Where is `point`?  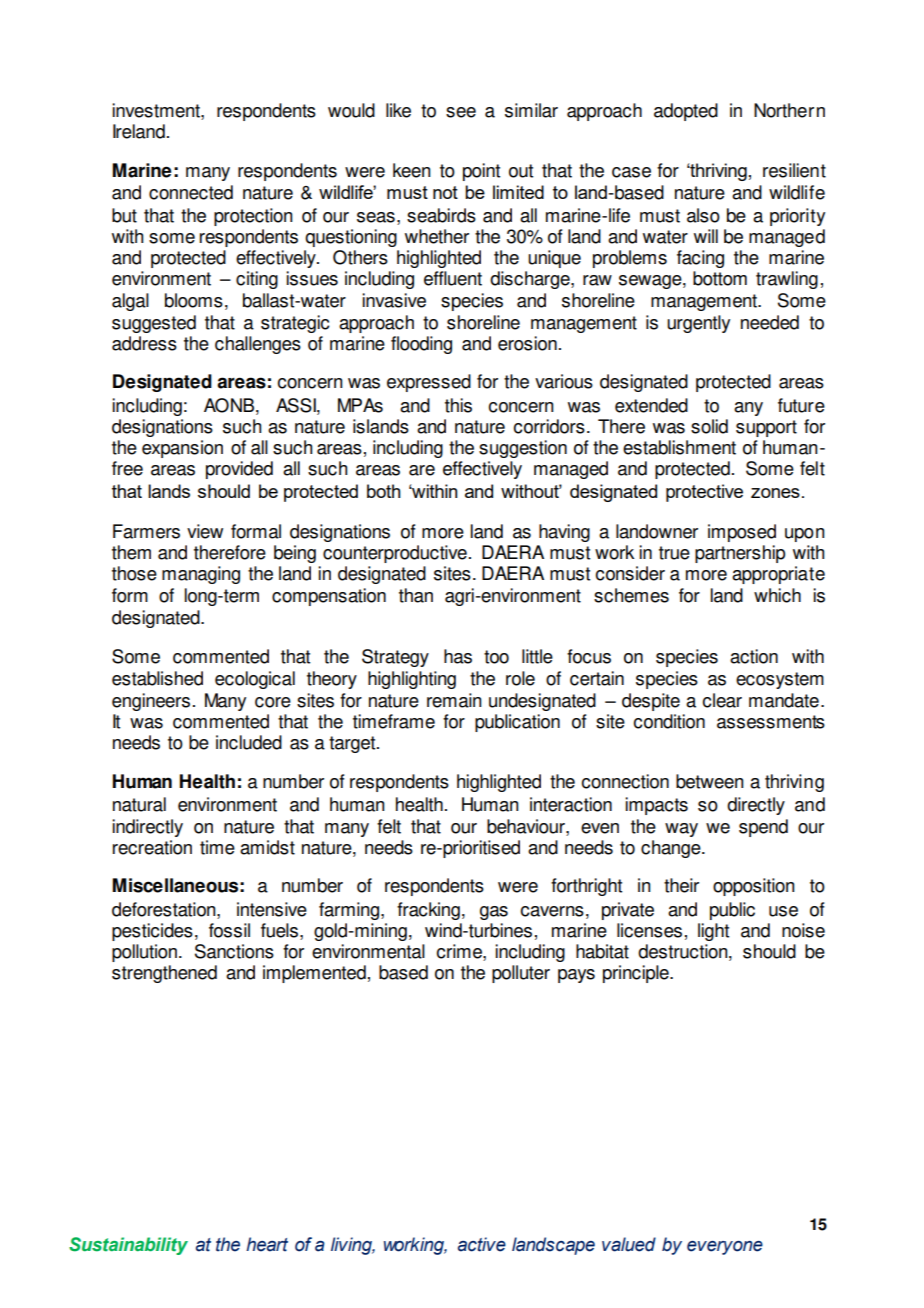 point is located at coordinates (481, 172).
